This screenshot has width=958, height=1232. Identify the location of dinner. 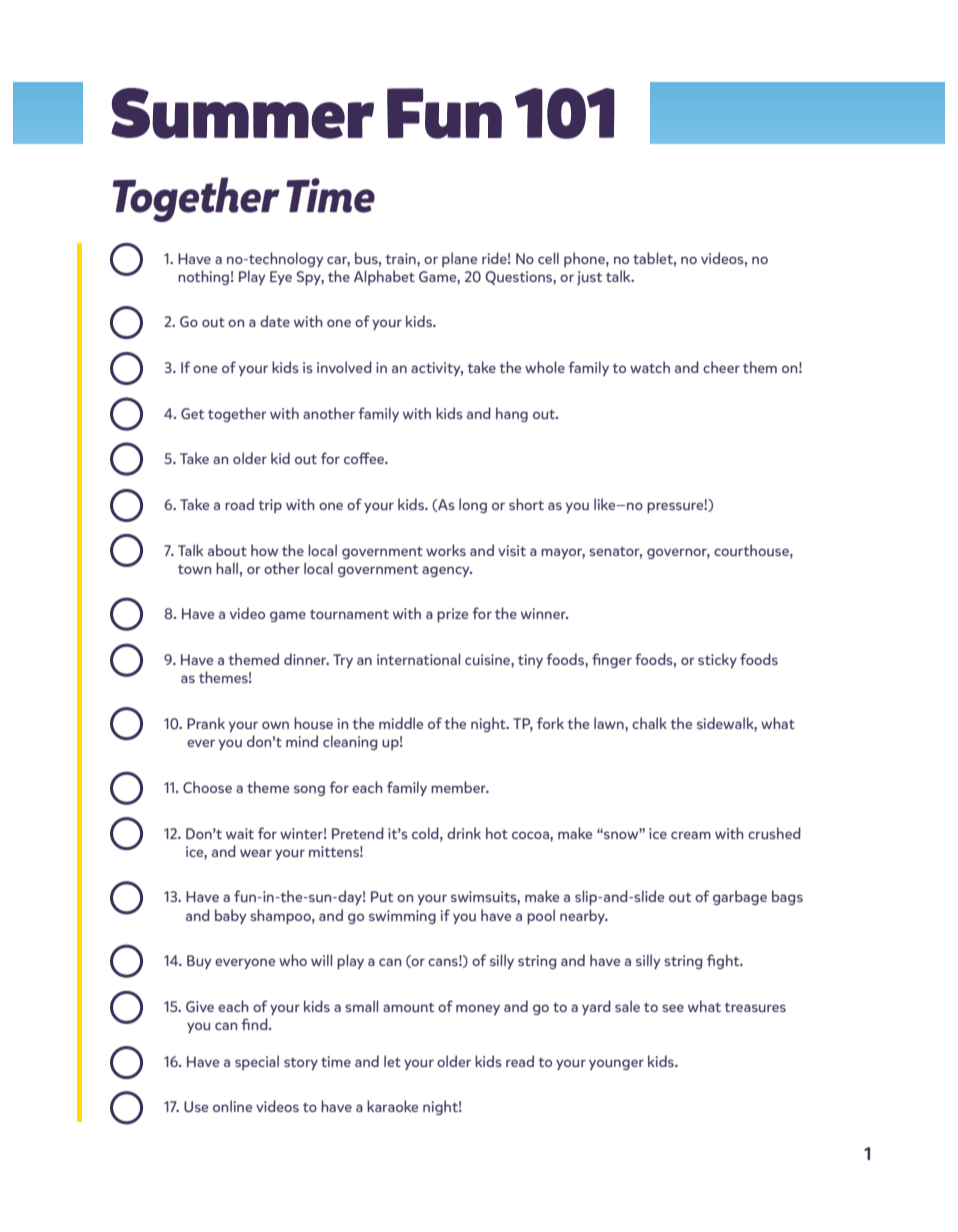
(306, 659).
